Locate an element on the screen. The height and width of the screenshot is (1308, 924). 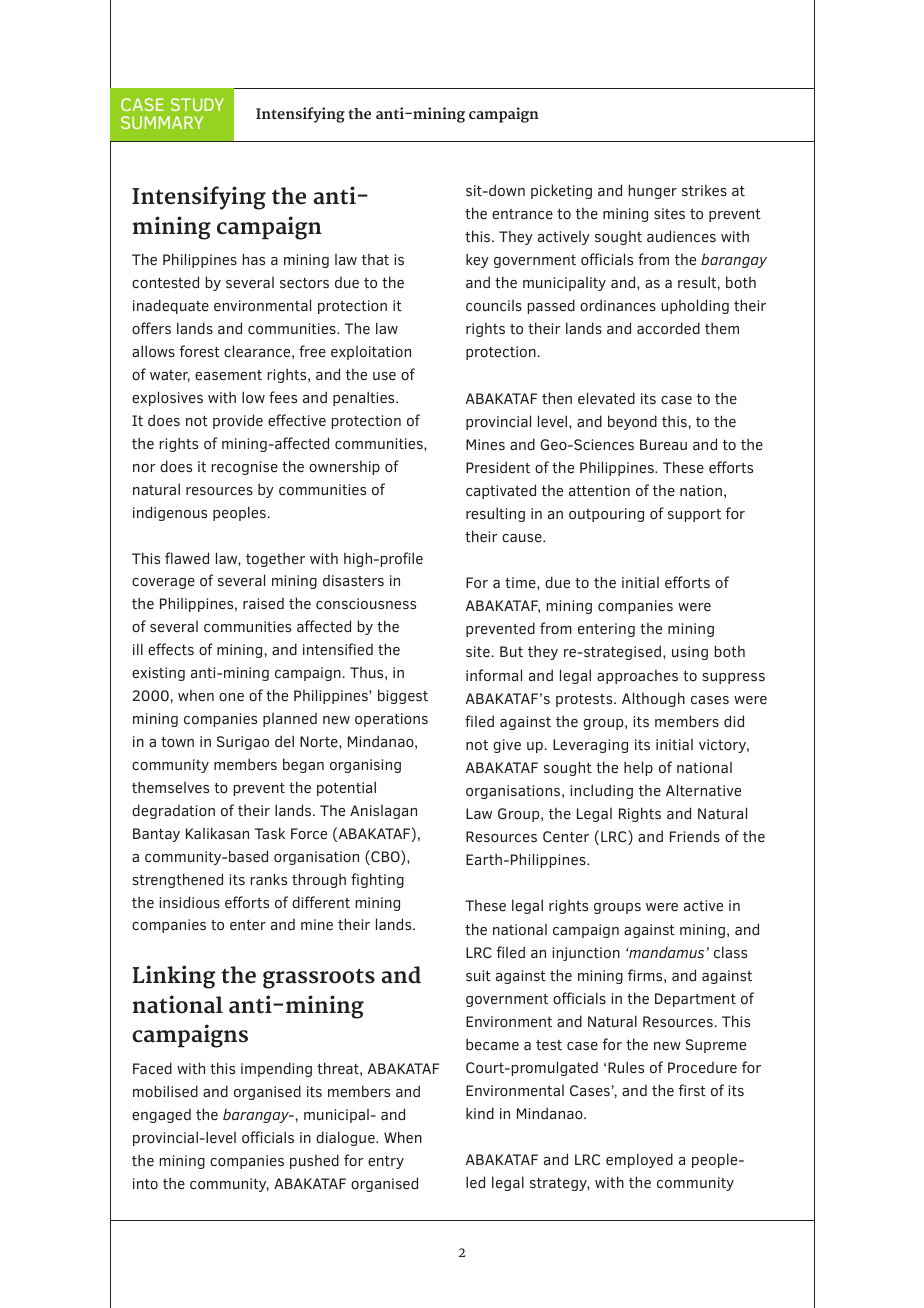
entrance is located at coordinates (522, 214).
